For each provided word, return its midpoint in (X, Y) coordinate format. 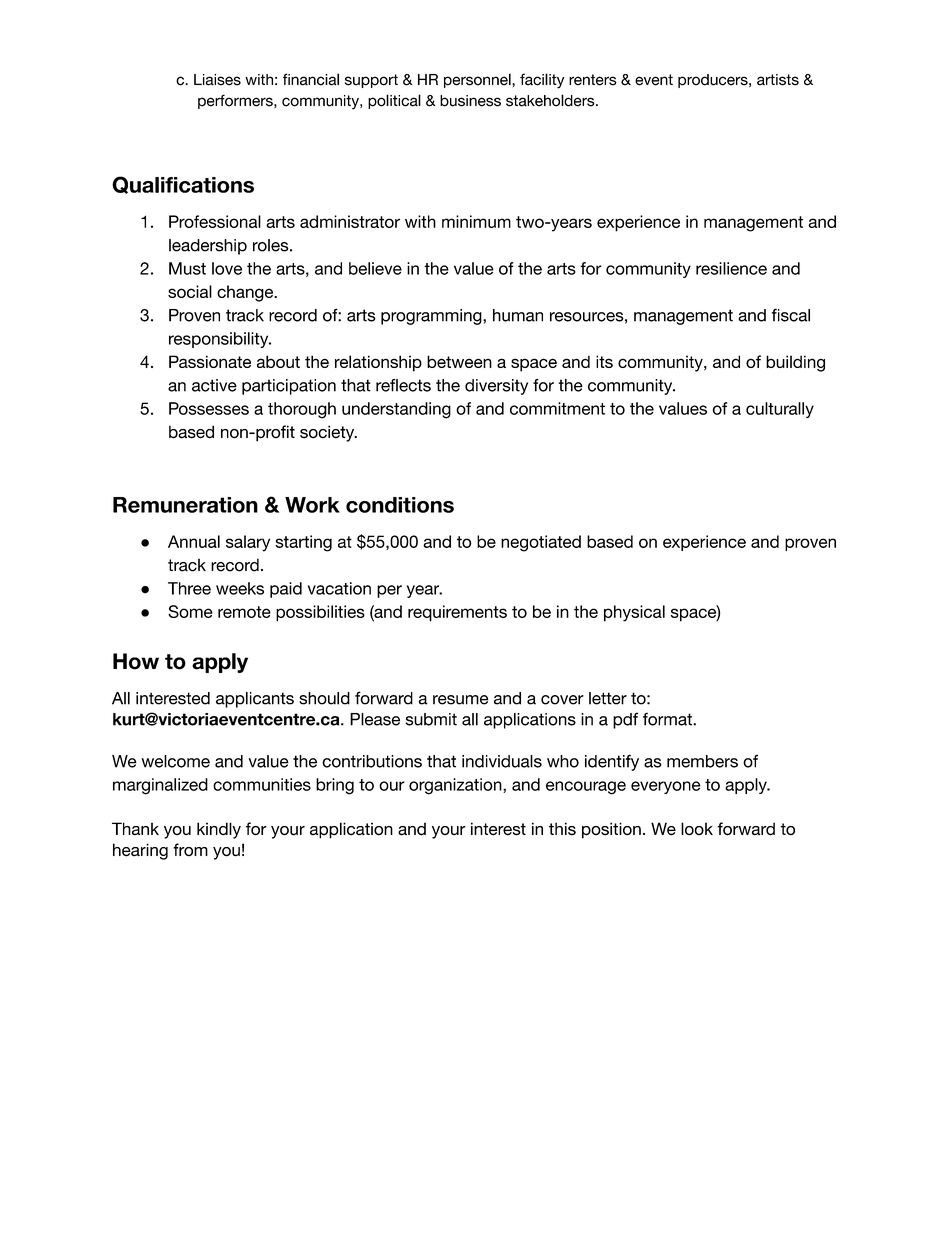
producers (714, 81)
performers (236, 101)
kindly (219, 830)
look (697, 829)
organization (456, 786)
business (470, 101)
